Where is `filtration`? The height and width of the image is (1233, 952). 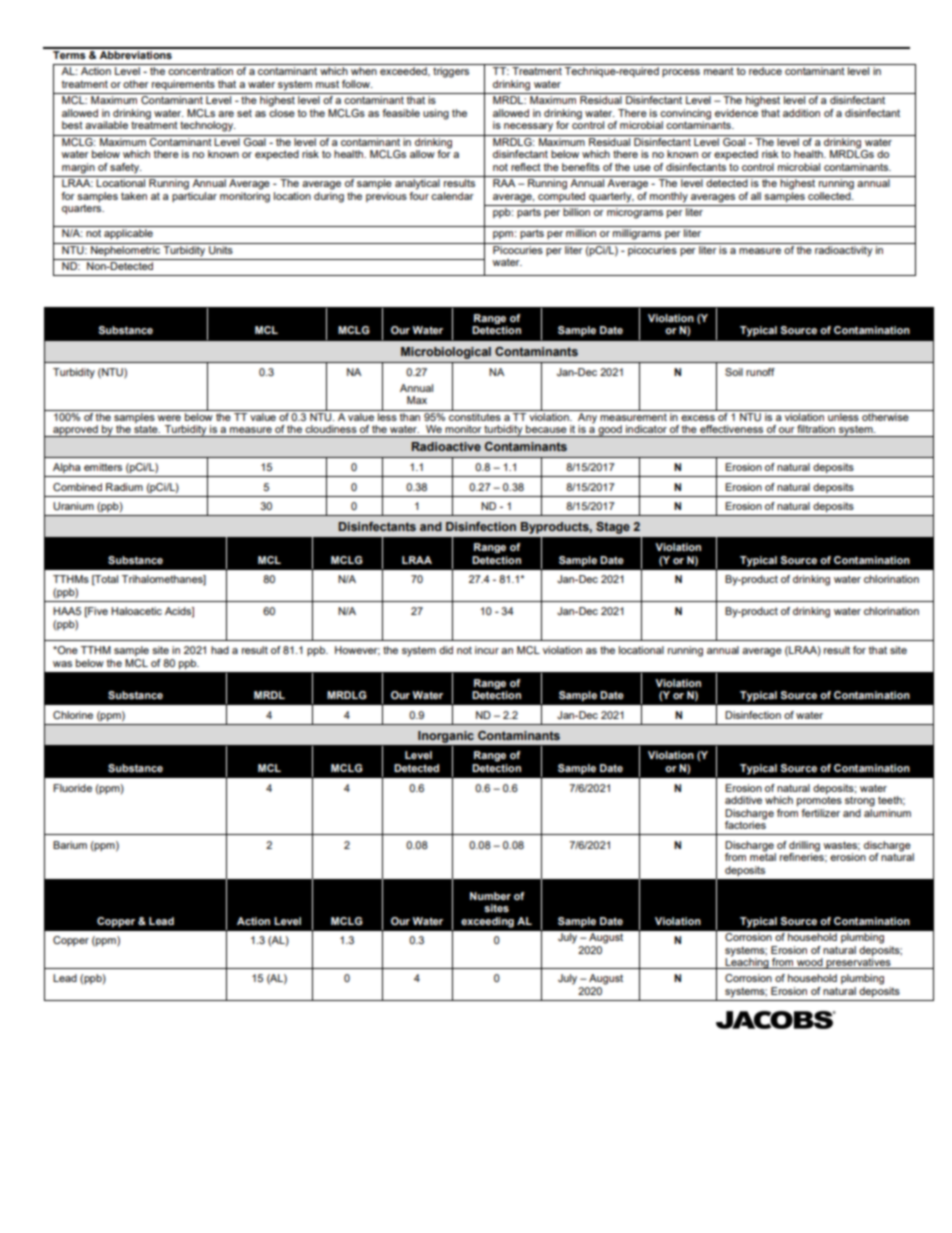 filtration is located at coordinates (816, 429).
